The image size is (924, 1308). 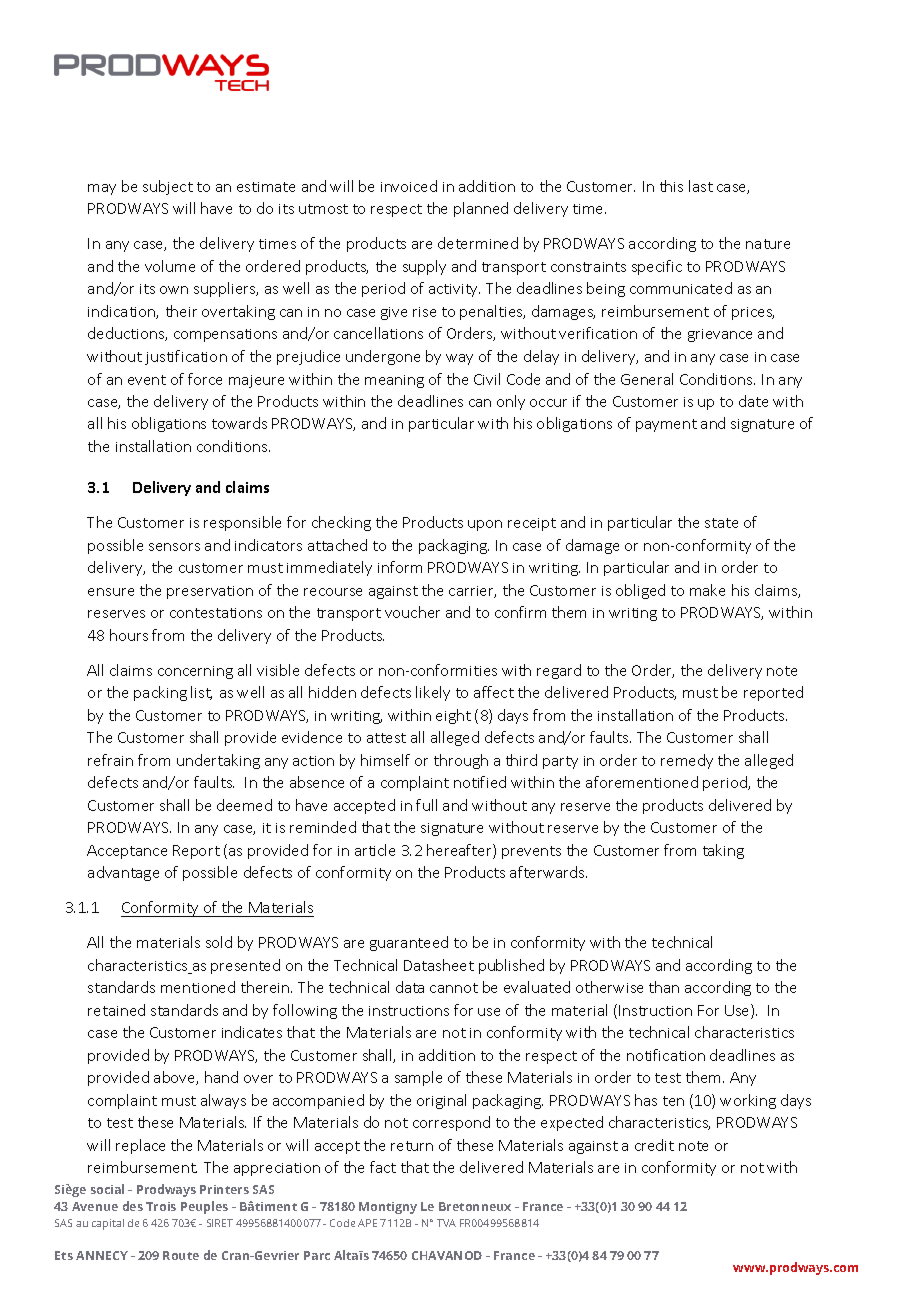 I want to click on sensors, so click(x=174, y=547).
